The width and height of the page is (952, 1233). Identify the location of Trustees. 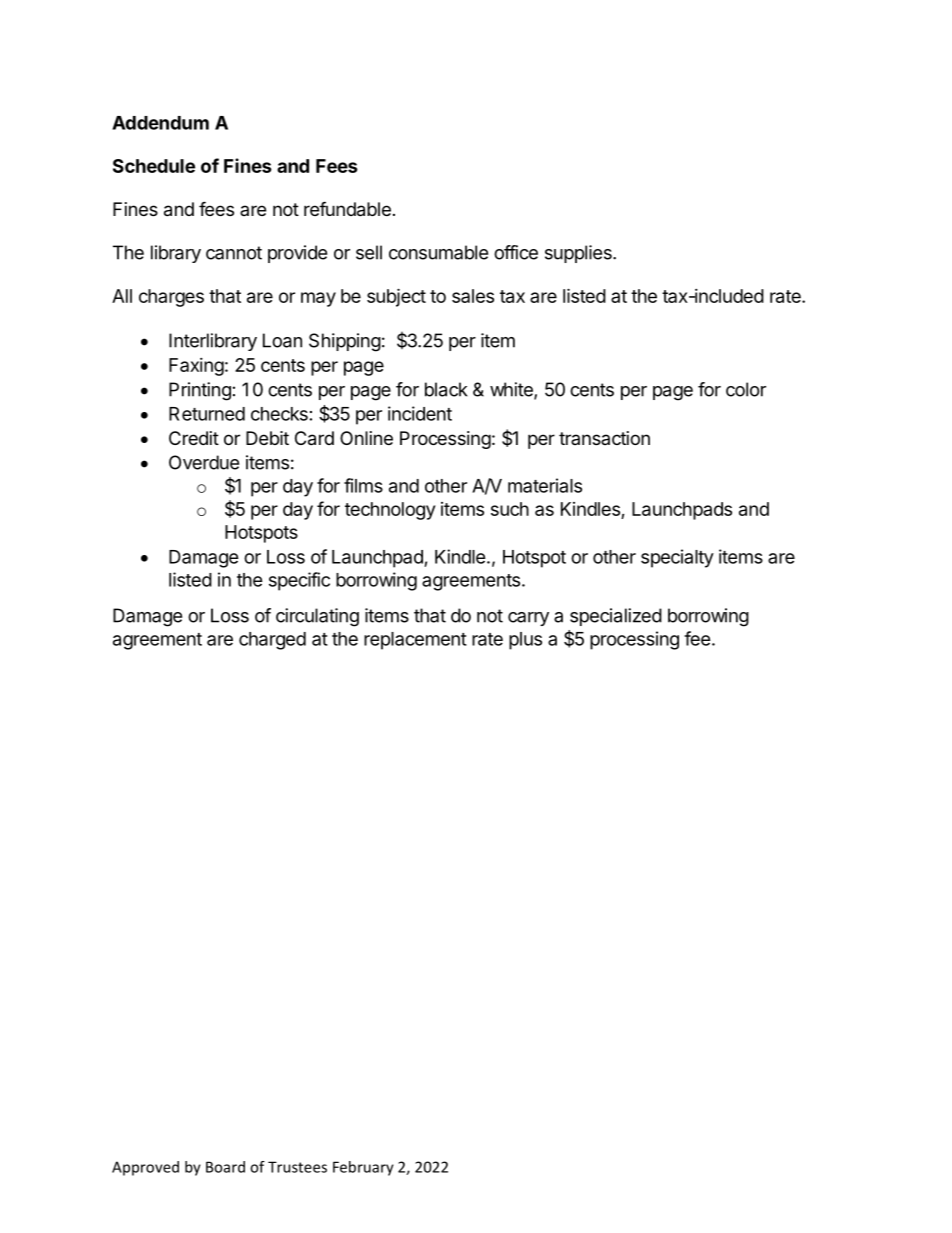
(297, 1167).
